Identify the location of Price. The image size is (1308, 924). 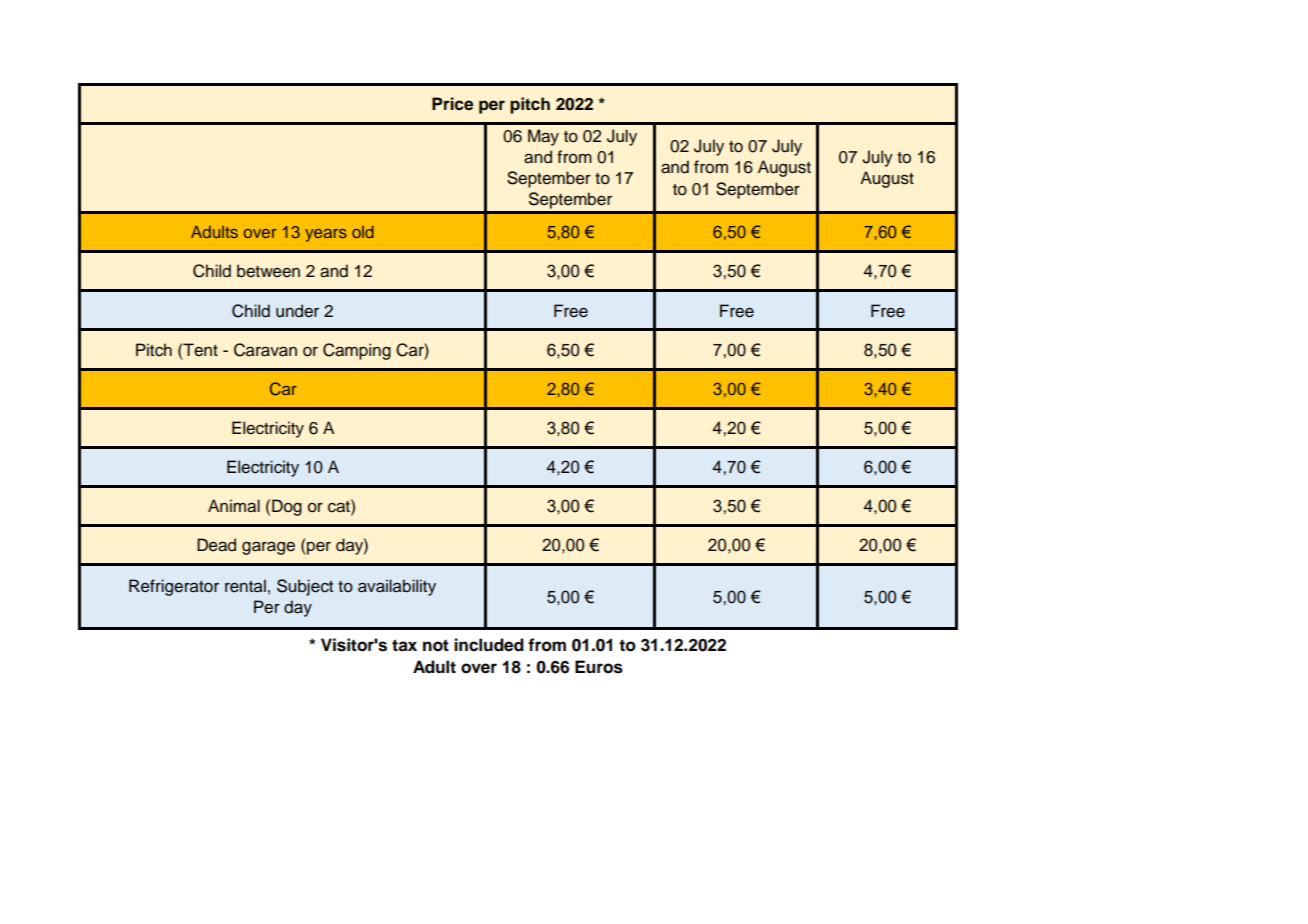
(452, 104).
